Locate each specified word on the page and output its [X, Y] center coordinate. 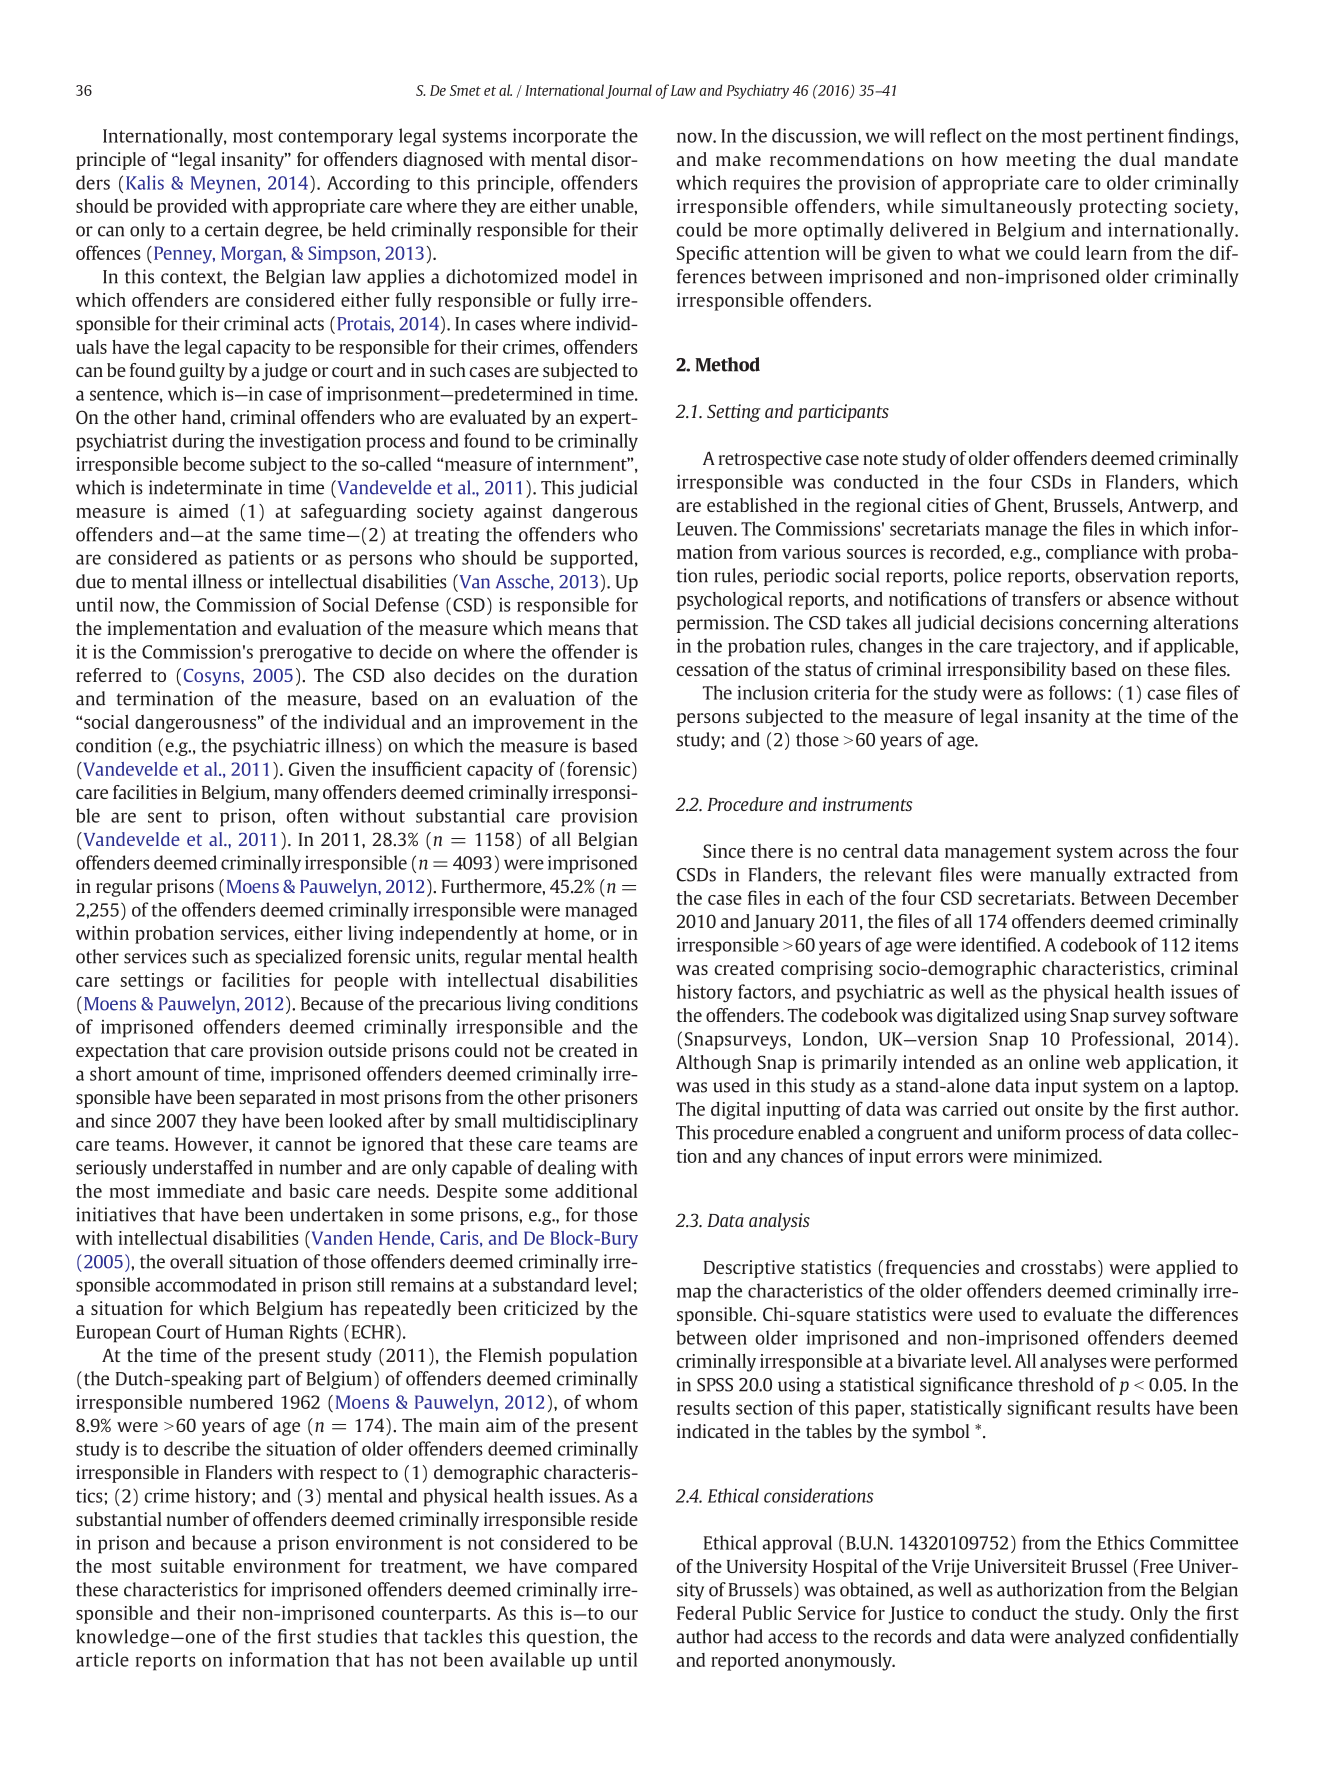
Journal [629, 91]
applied [1186, 1269]
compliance [1091, 554]
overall [196, 1261]
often [308, 815]
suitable [192, 1566]
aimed [204, 511]
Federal [706, 1613]
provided [192, 208]
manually [1068, 876]
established [752, 505]
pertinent [1125, 138]
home [568, 934]
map [694, 1294]
